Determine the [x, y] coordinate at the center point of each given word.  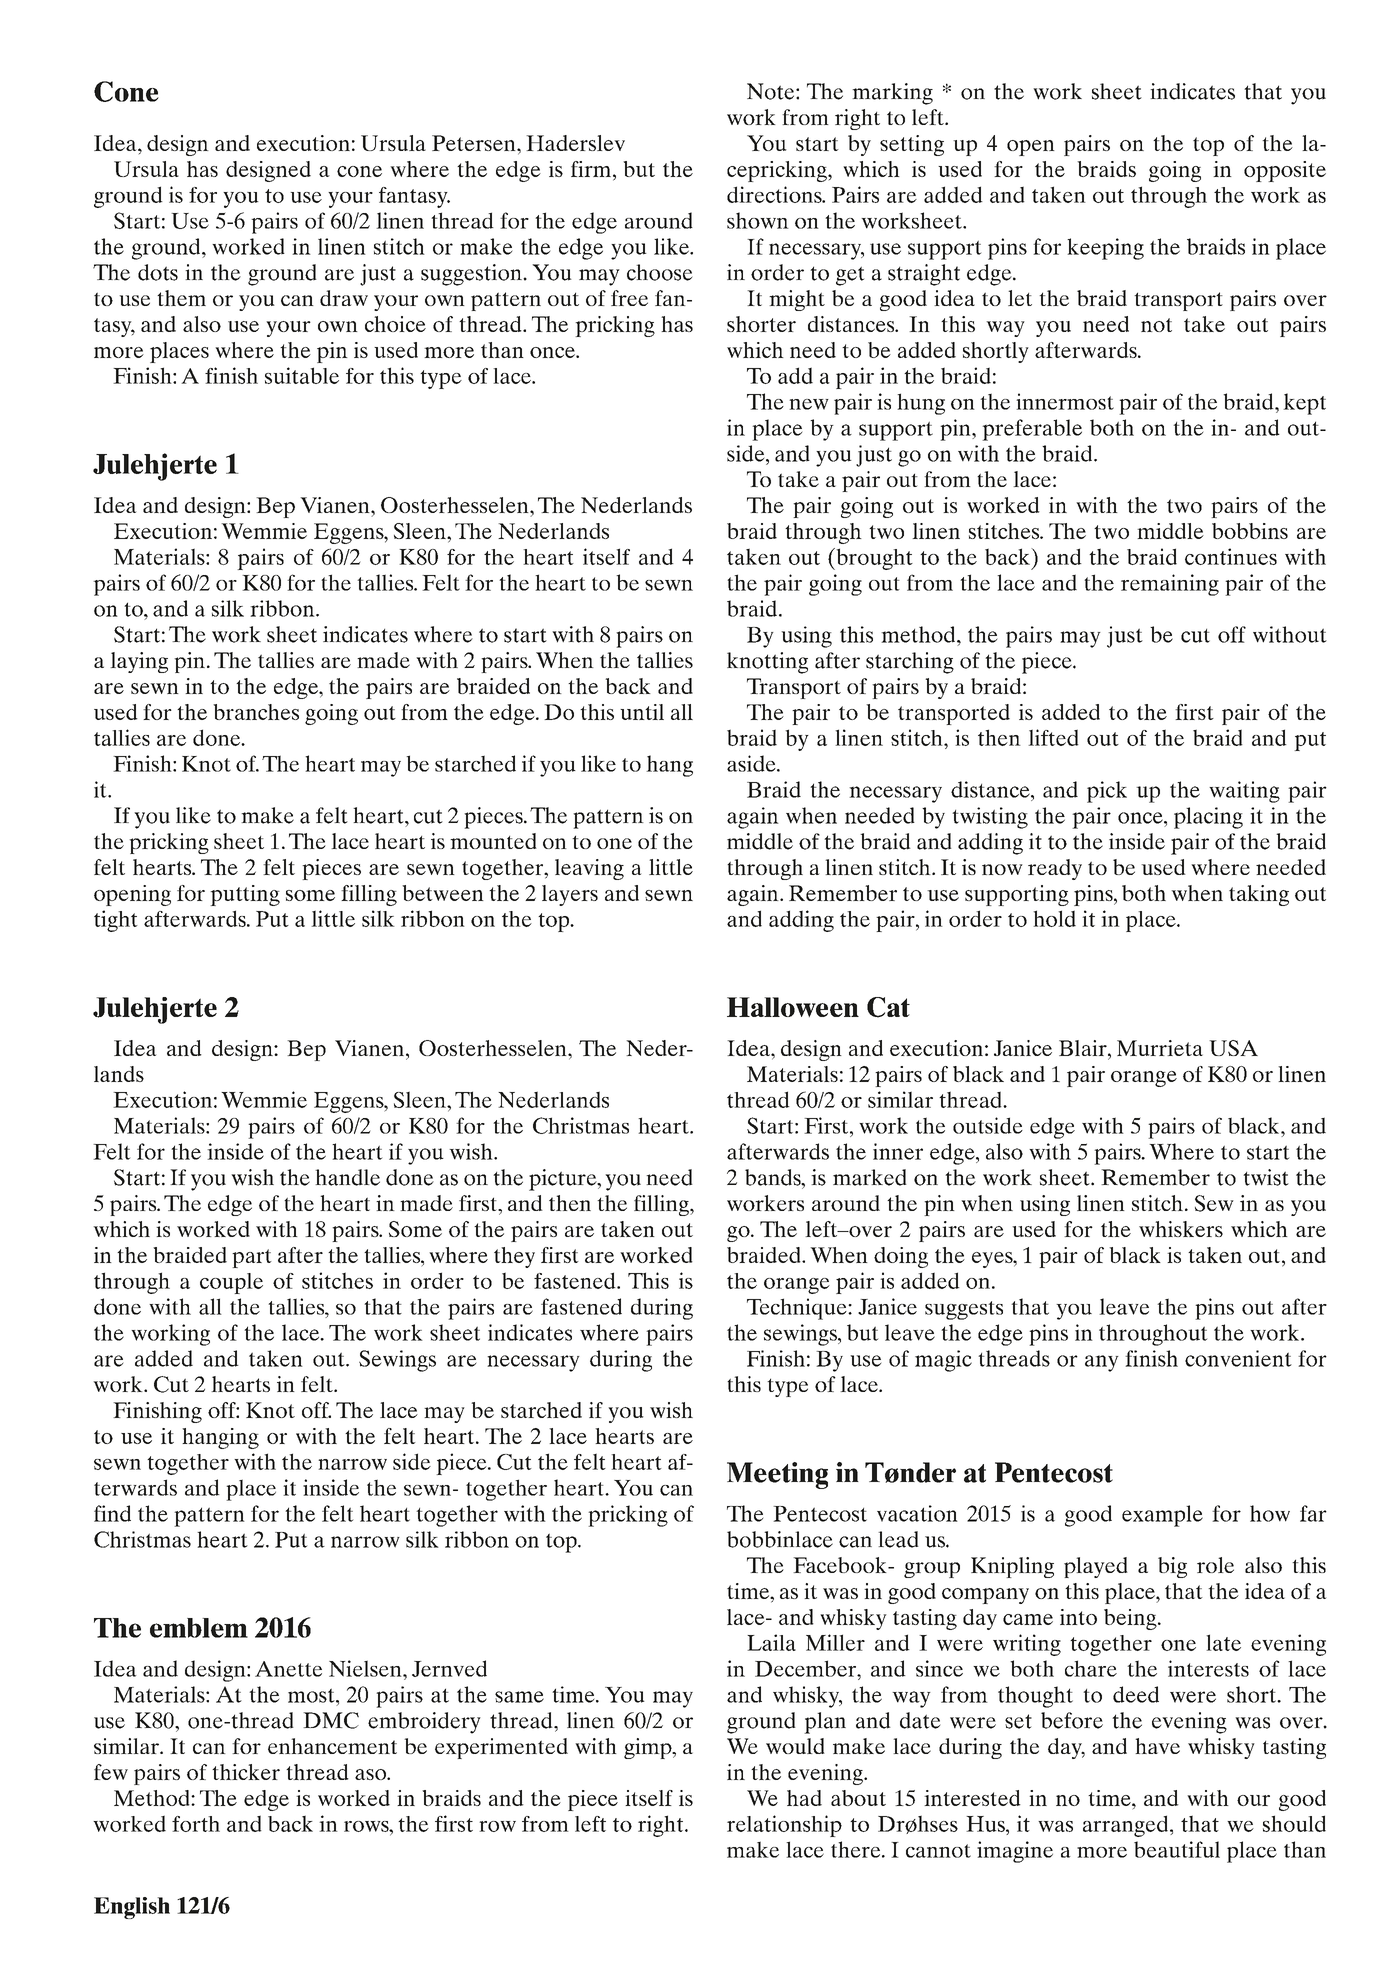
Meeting [777, 1475]
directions [775, 194]
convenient [1238, 1358]
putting [245, 895]
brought [873, 559]
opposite [1285, 171]
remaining [1170, 585]
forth [196, 1824]
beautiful [1177, 1849]
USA [1233, 1048]
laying [139, 662]
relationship [784, 1826]
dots [158, 272]
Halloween [793, 1007]
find [112, 1513]
